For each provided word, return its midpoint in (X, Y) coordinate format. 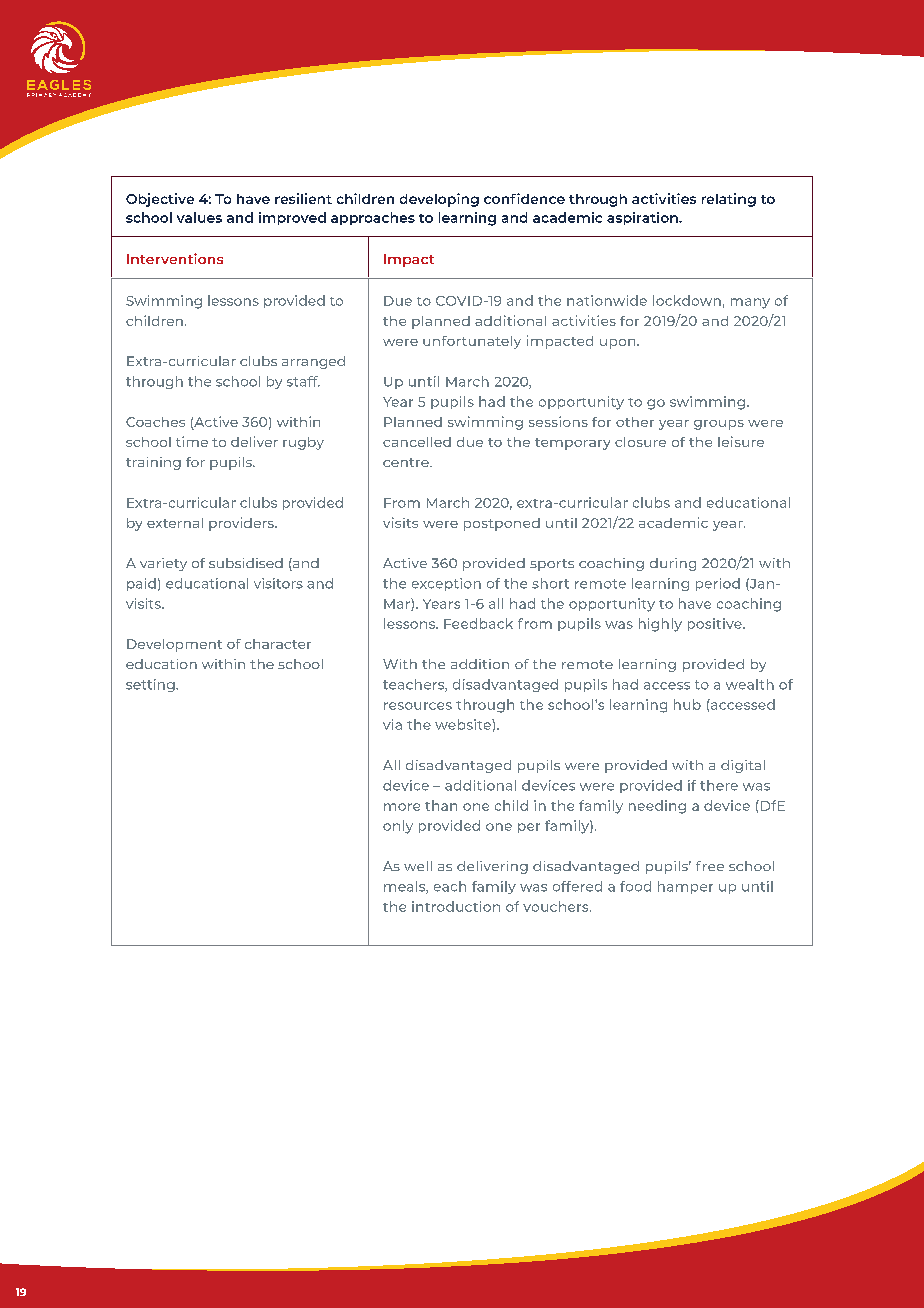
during (673, 564)
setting (151, 685)
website (464, 724)
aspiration (643, 218)
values (199, 217)
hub (687, 704)
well (418, 866)
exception (446, 584)
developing (439, 200)
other (635, 422)
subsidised (246, 563)
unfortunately (472, 342)
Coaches (155, 422)
